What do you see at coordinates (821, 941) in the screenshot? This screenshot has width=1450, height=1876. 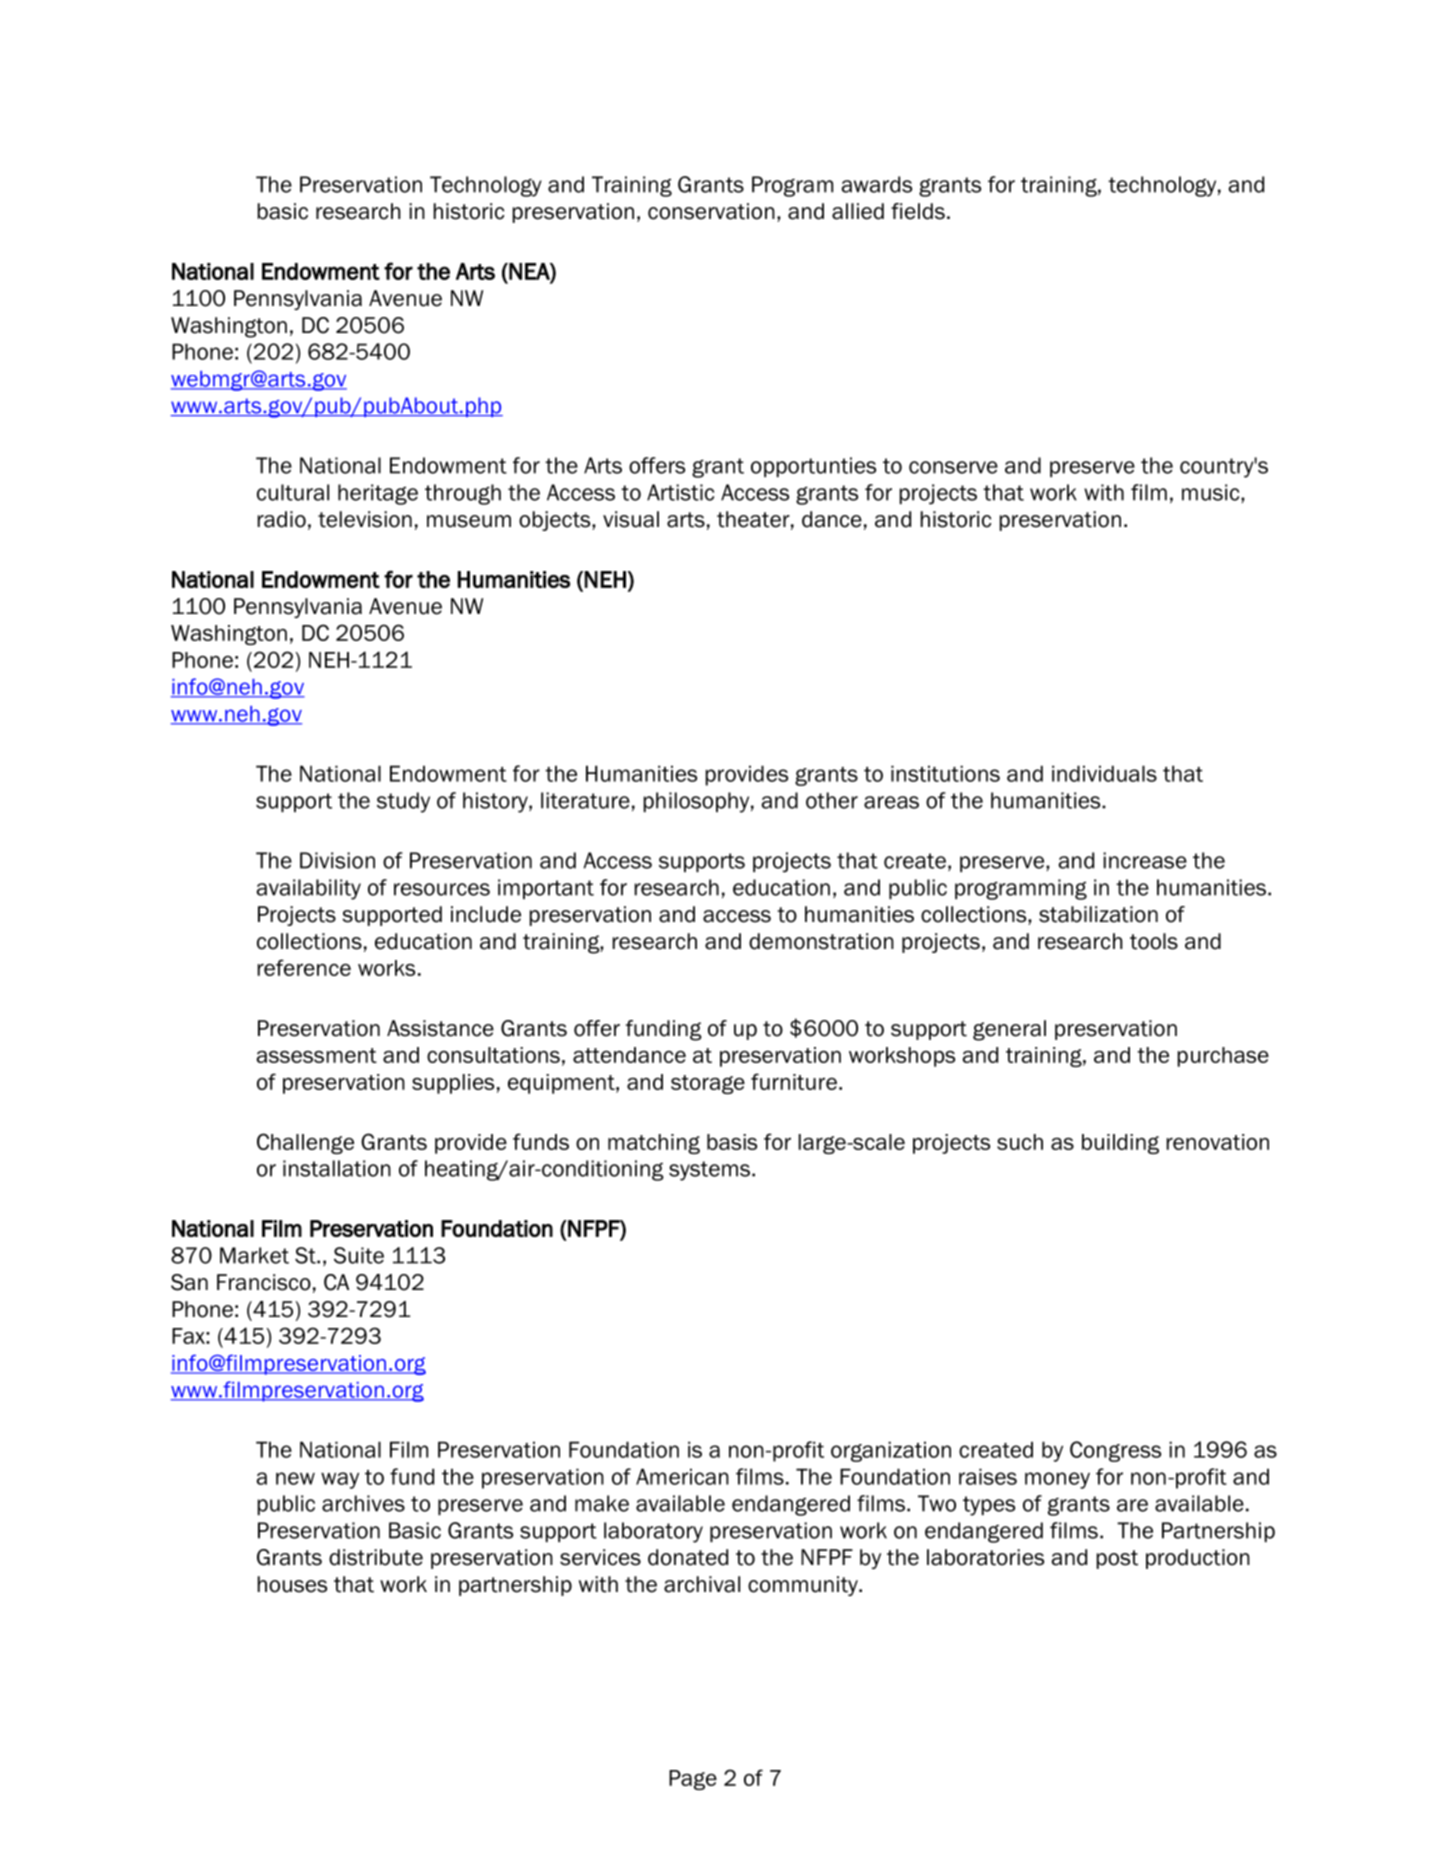 I see `demonstration` at bounding box center [821, 941].
